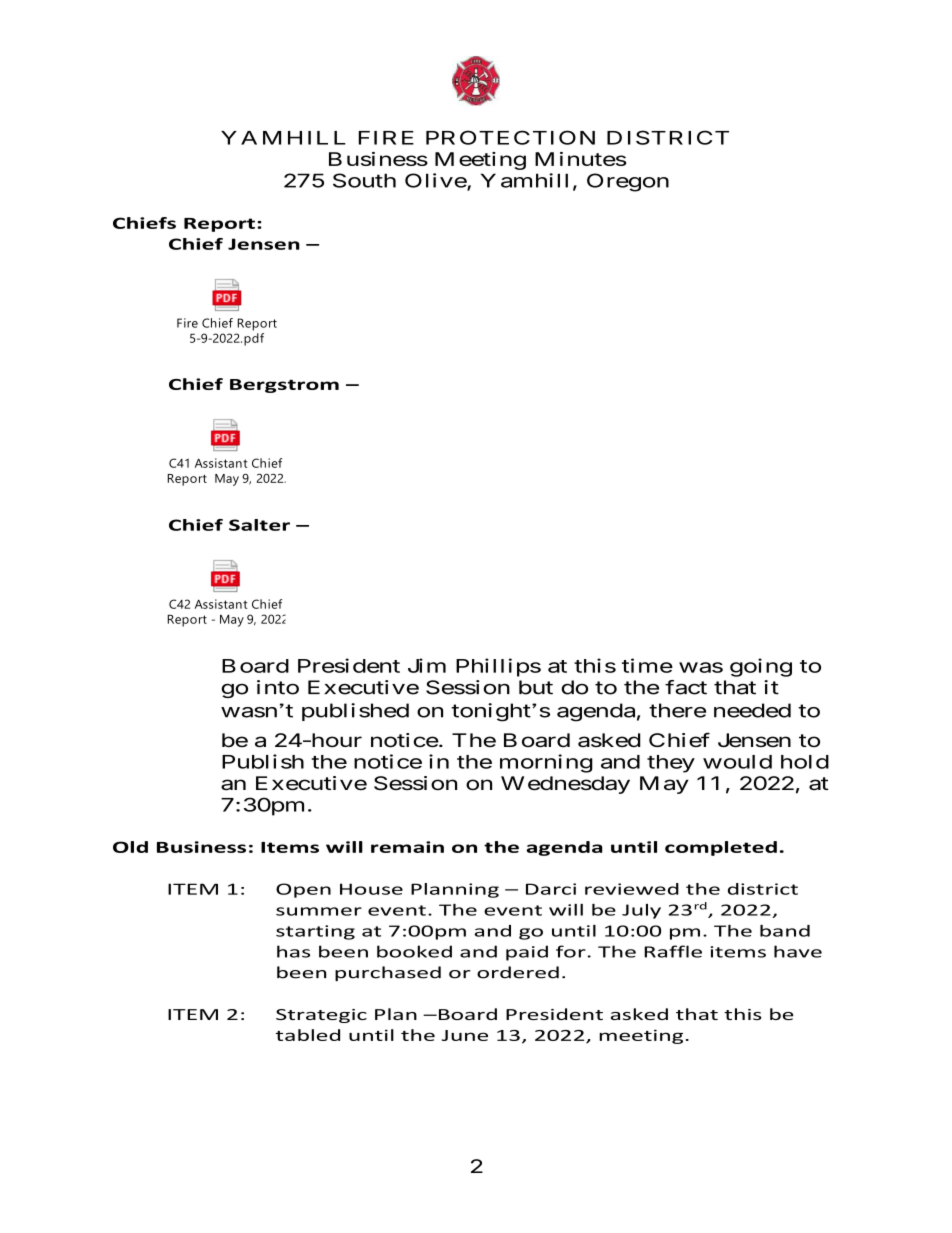  I want to click on but, so click(536, 687).
